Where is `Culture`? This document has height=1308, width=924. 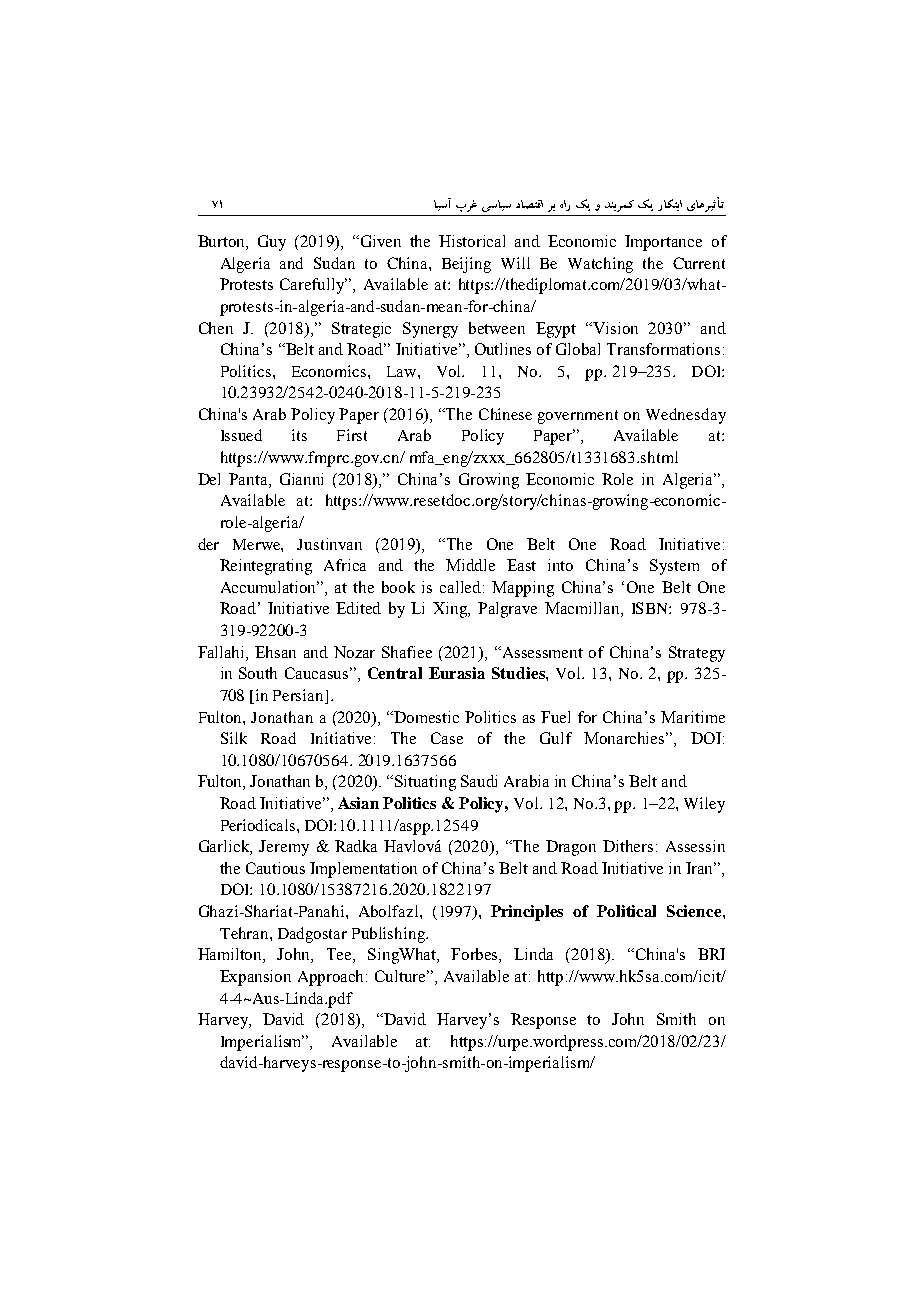 Culture is located at coordinates (402, 976).
